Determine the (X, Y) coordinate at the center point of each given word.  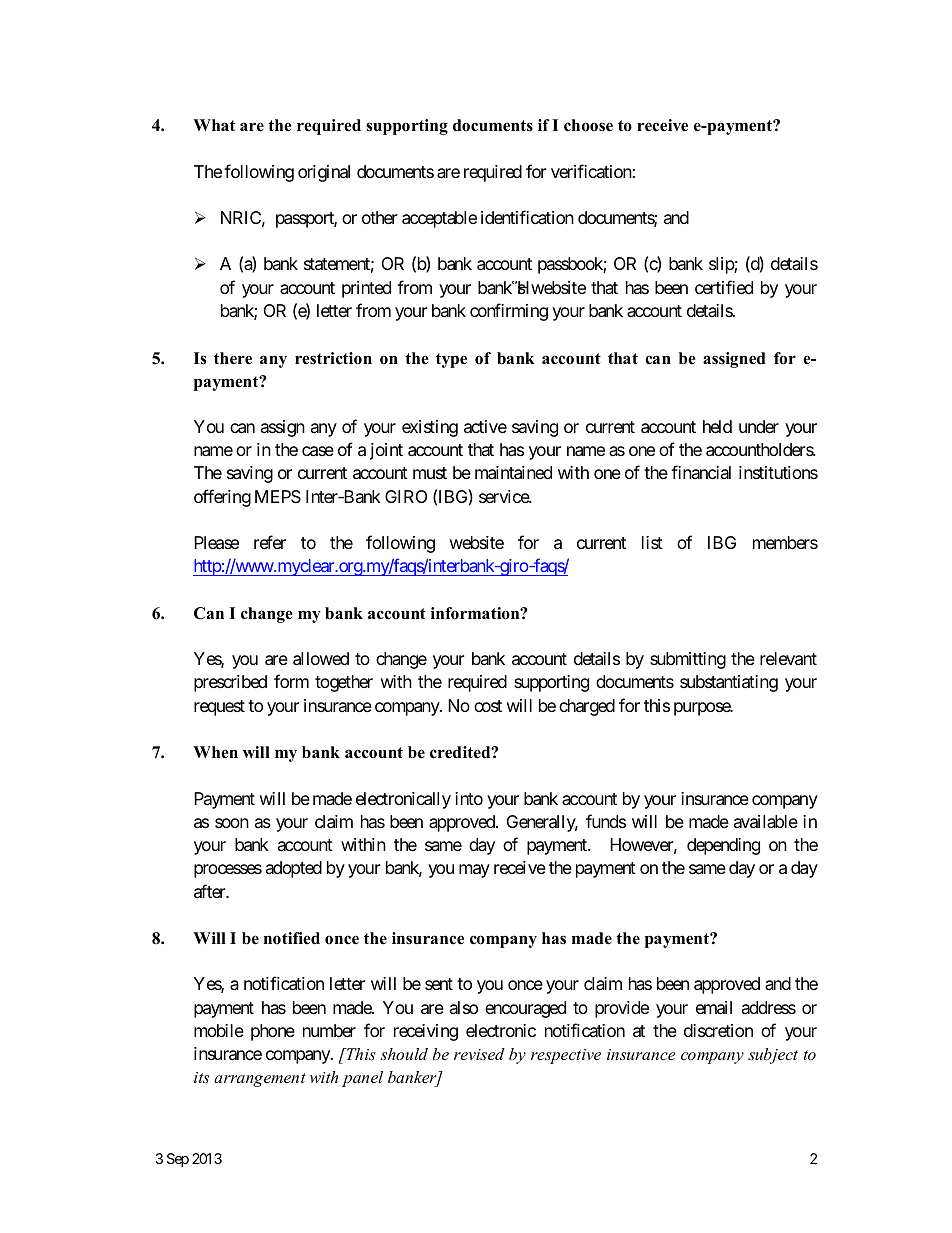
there (233, 358)
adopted (294, 869)
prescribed (230, 683)
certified (724, 287)
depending (723, 846)
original (324, 173)
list (652, 542)
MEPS (278, 496)
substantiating (729, 683)
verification (591, 171)
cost (488, 706)
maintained (513, 473)
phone (273, 1032)
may (474, 871)
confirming (509, 312)
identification (527, 217)
